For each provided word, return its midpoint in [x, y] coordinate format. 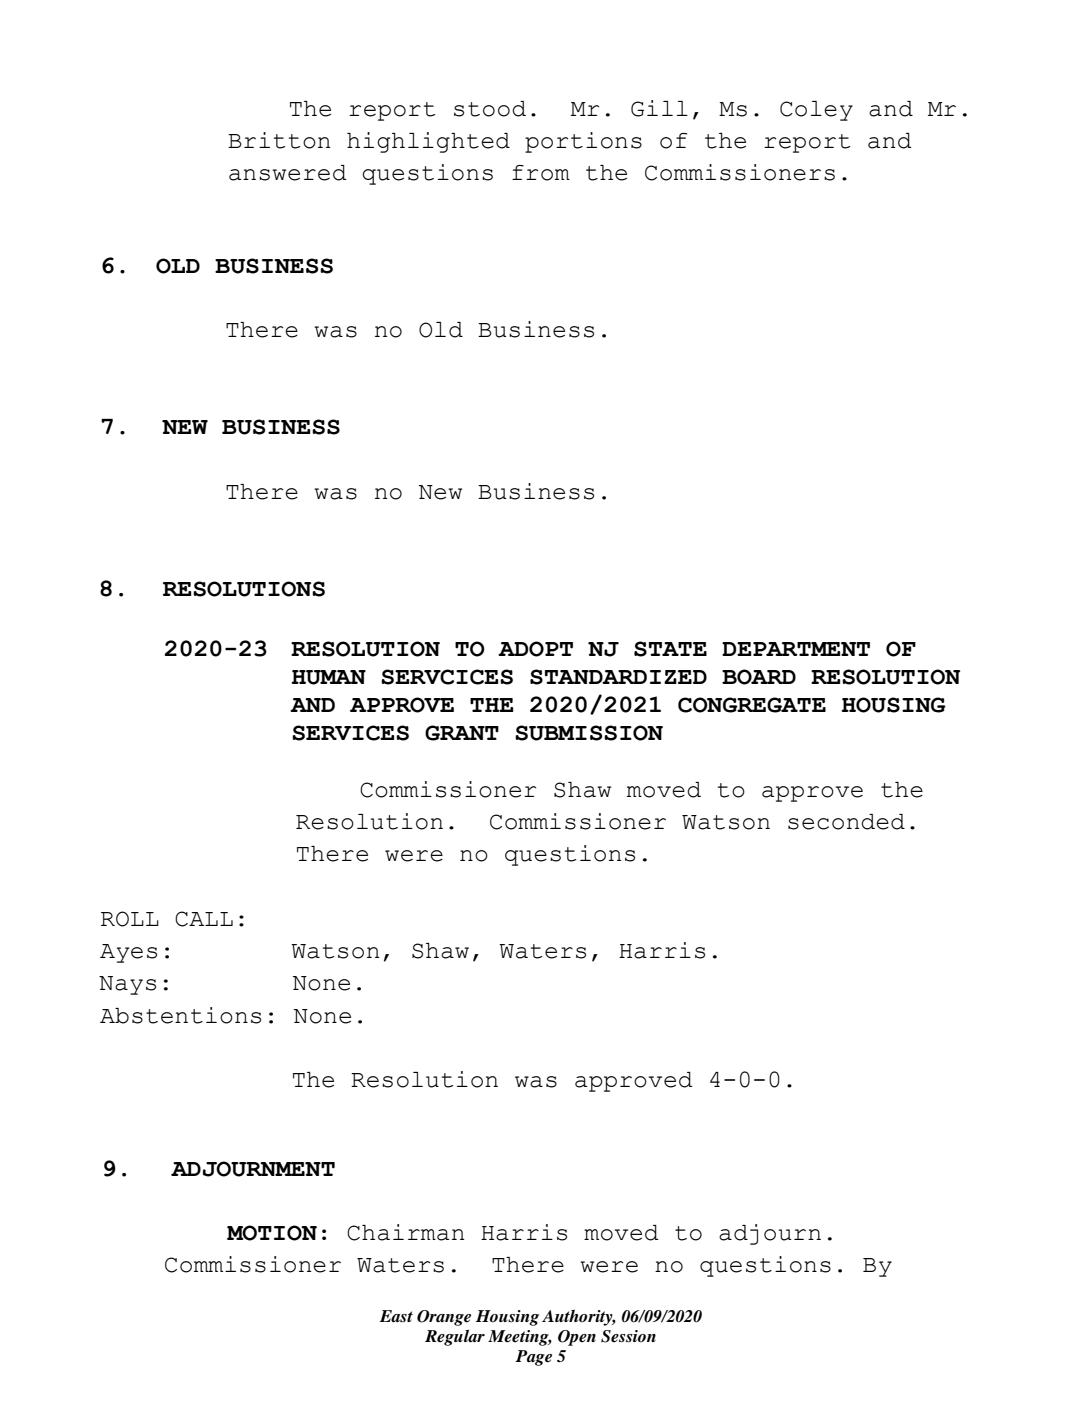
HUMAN [328, 677]
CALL [204, 919]
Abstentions [180, 1015]
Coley [816, 111]
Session [628, 1336]
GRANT [462, 733]
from [541, 173]
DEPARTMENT [796, 649]
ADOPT [535, 649]
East [396, 1316]
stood [490, 109]
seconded [846, 822]
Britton [279, 140]
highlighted [428, 142]
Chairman [405, 1232]
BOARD [759, 677]
